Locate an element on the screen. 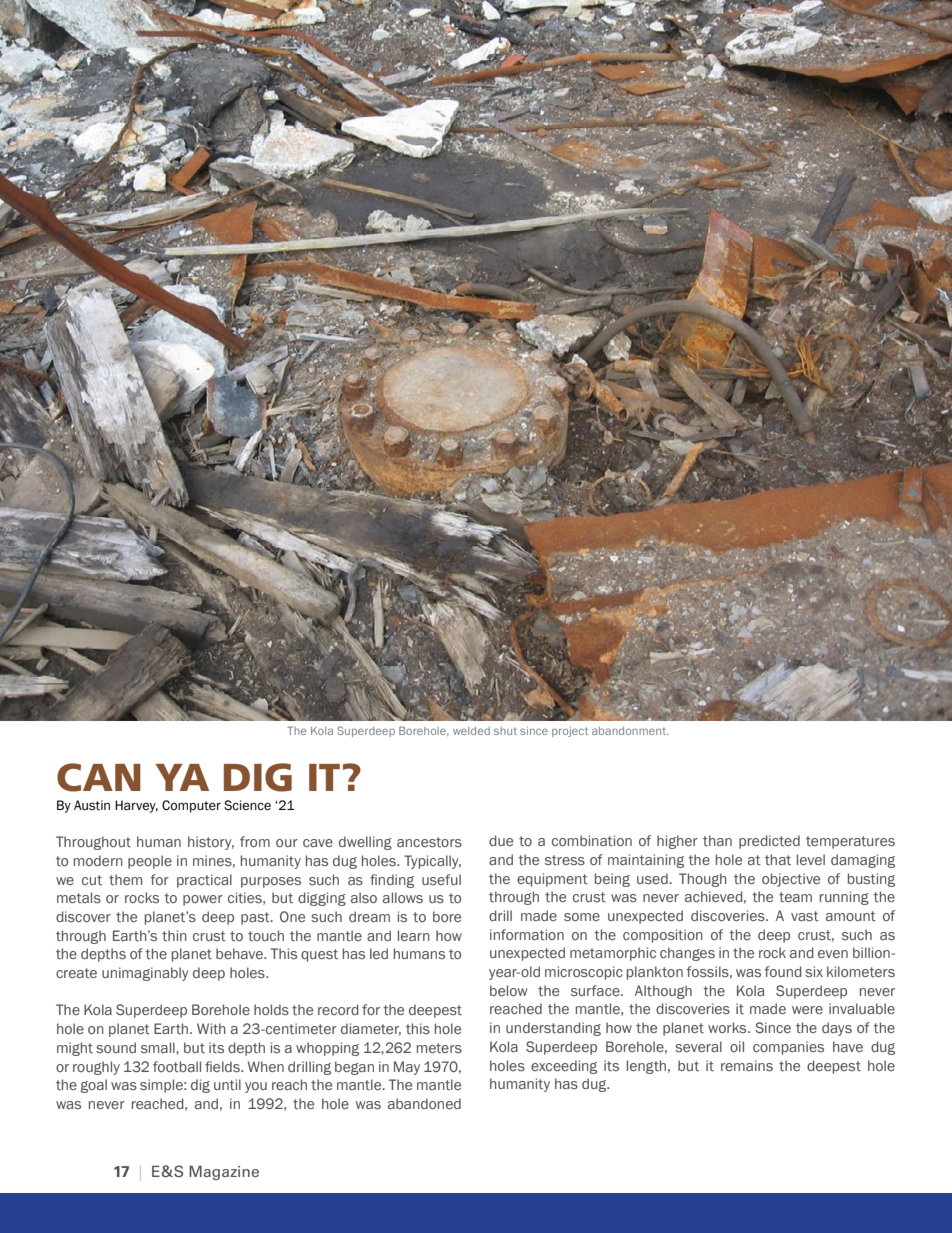 Image resolution: width=952 pixels, height=1233 pixels. welded is located at coordinates (471, 731).
